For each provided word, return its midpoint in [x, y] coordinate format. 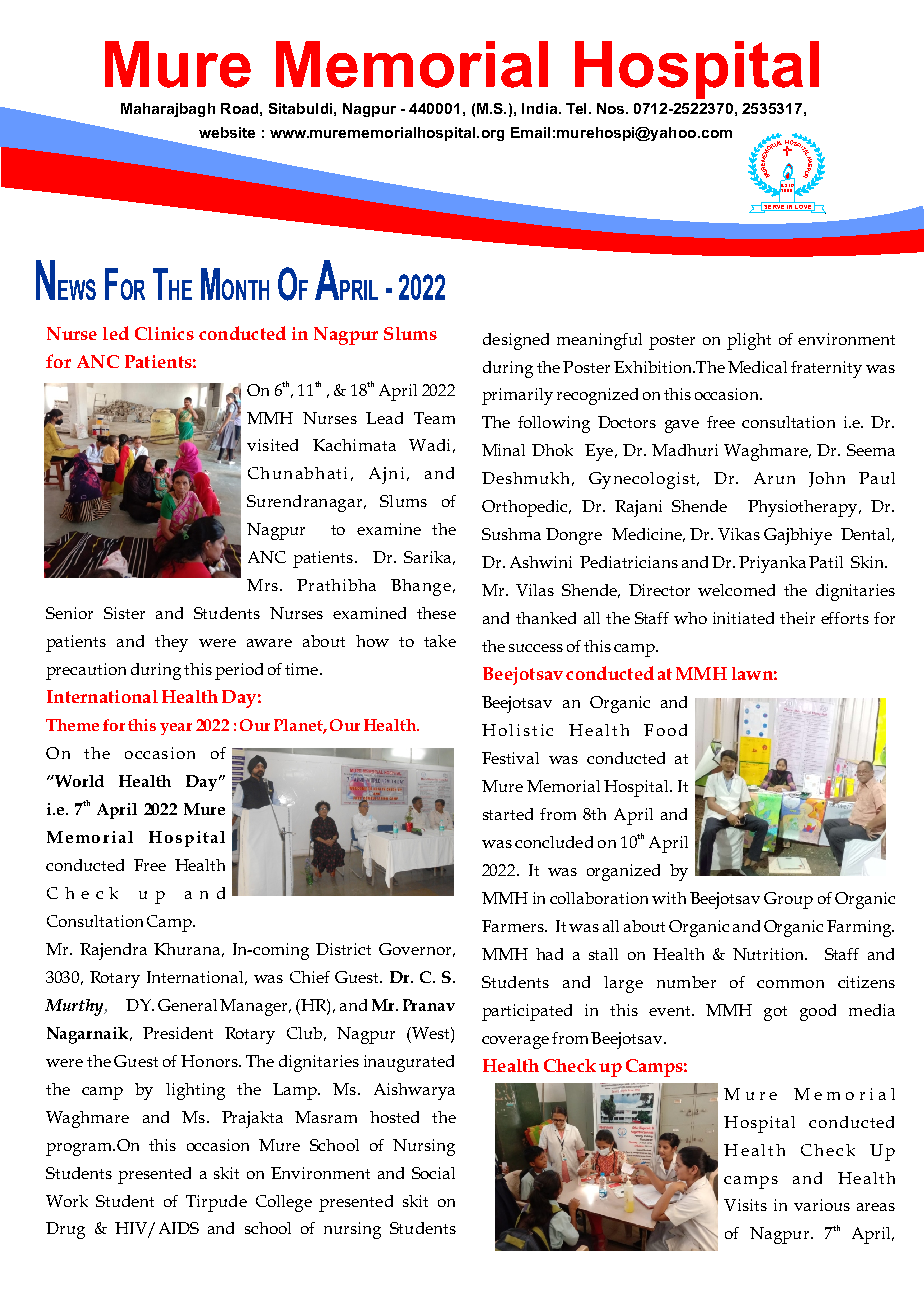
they [171, 643]
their [797, 618]
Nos [612, 108]
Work [67, 1201]
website [227, 132]
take [440, 641]
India [541, 108]
